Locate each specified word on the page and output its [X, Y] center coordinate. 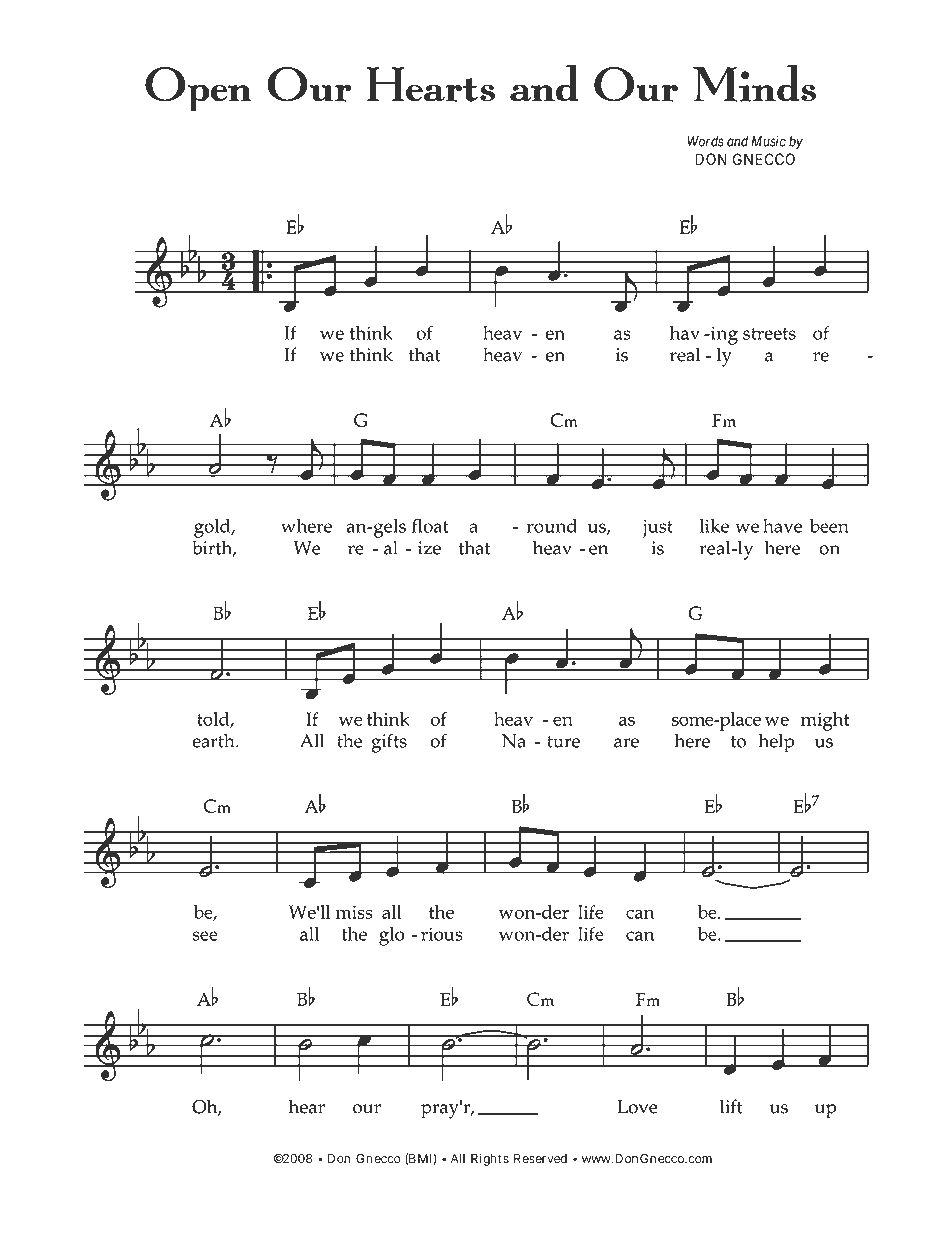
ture [563, 742]
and [737, 141]
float [430, 526]
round [552, 526]
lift [731, 1106]
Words [706, 141]
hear [307, 1106]
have [782, 526]
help [776, 743]
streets [769, 334]
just [657, 528]
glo [391, 936]
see [205, 936]
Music [769, 141]
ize [429, 548]
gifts [389, 743]
